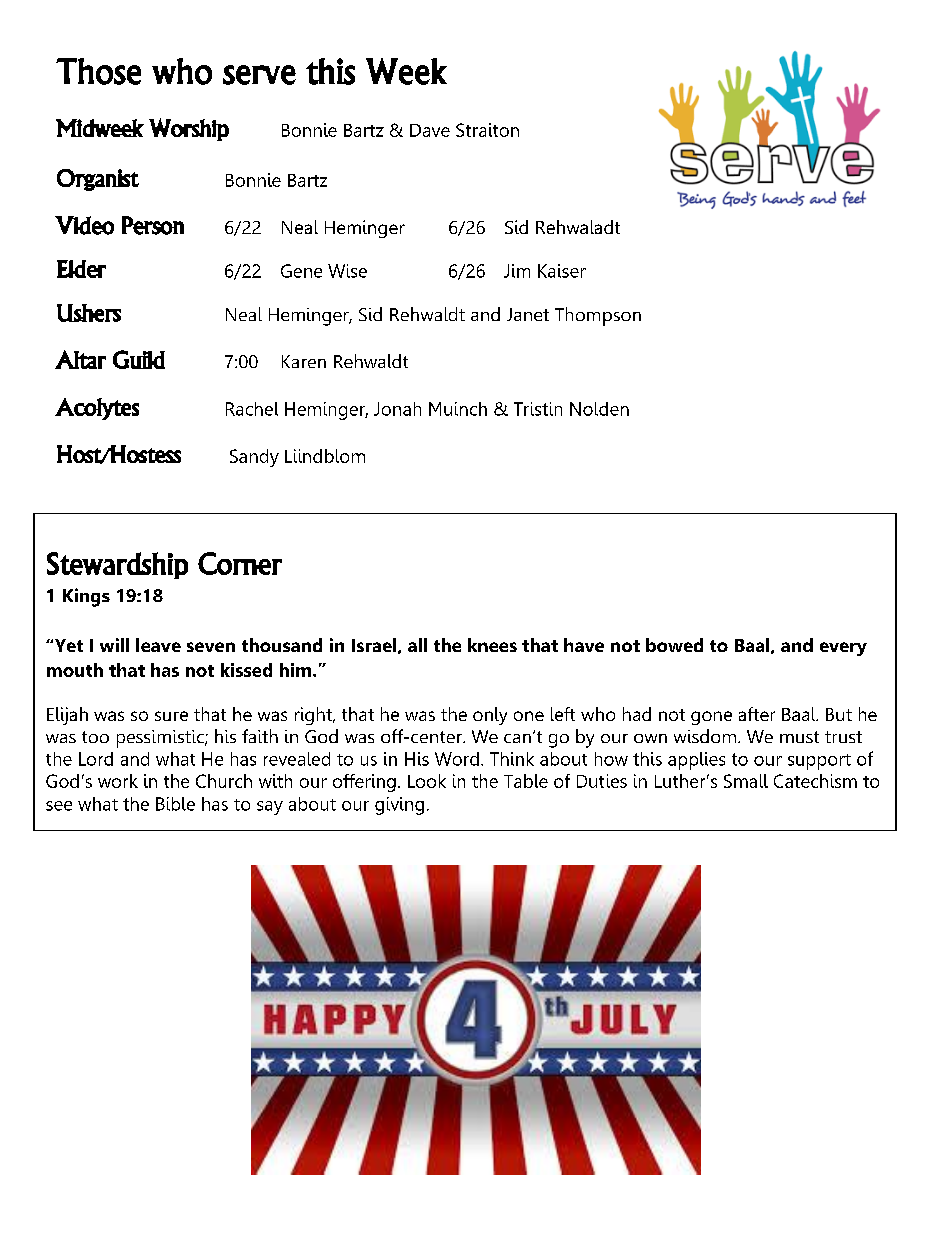  What do you see at coordinates (562, 271) in the image?
I see `Kaiser` at bounding box center [562, 271].
